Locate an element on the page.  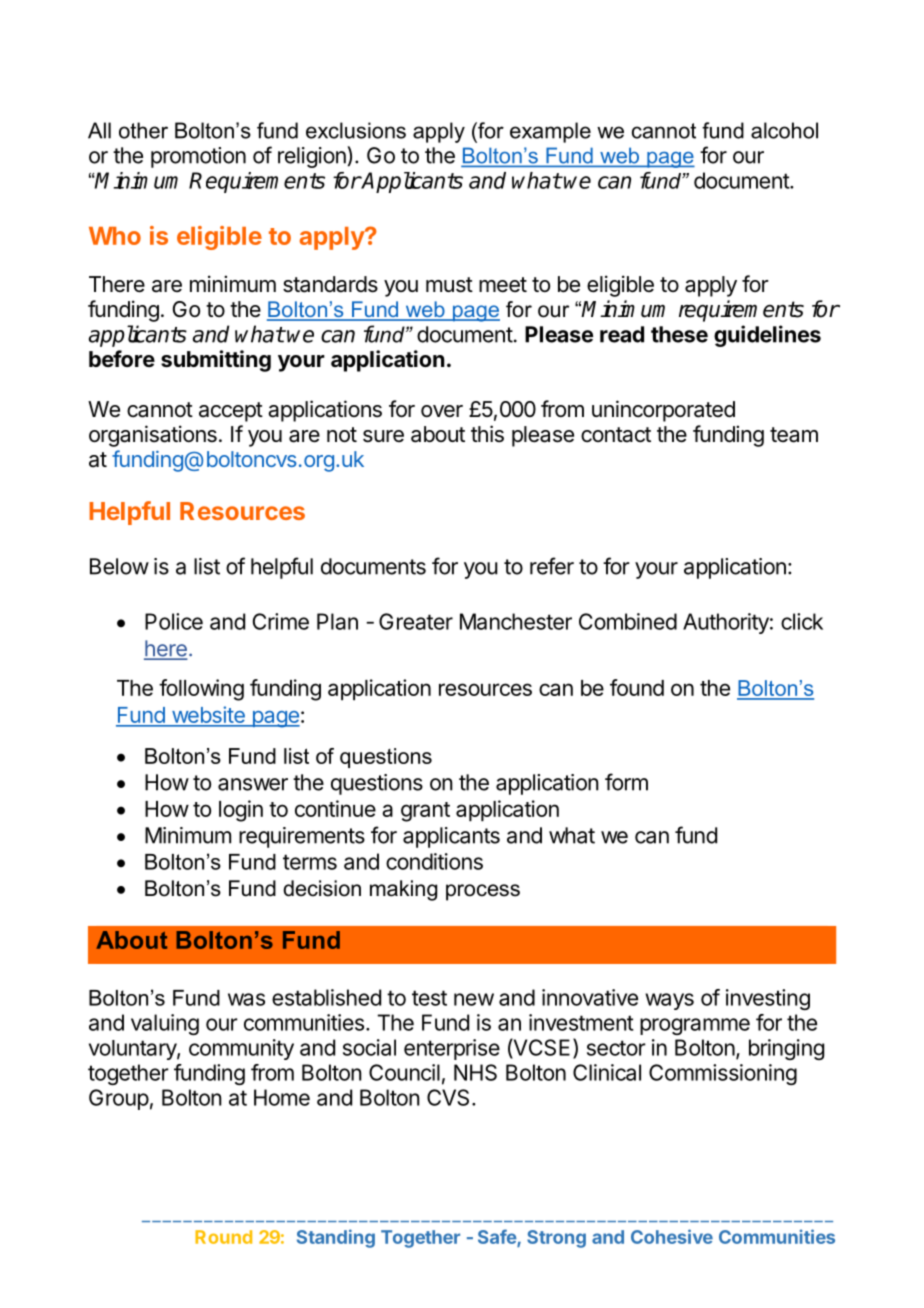
Round is located at coordinates (223, 1237).
